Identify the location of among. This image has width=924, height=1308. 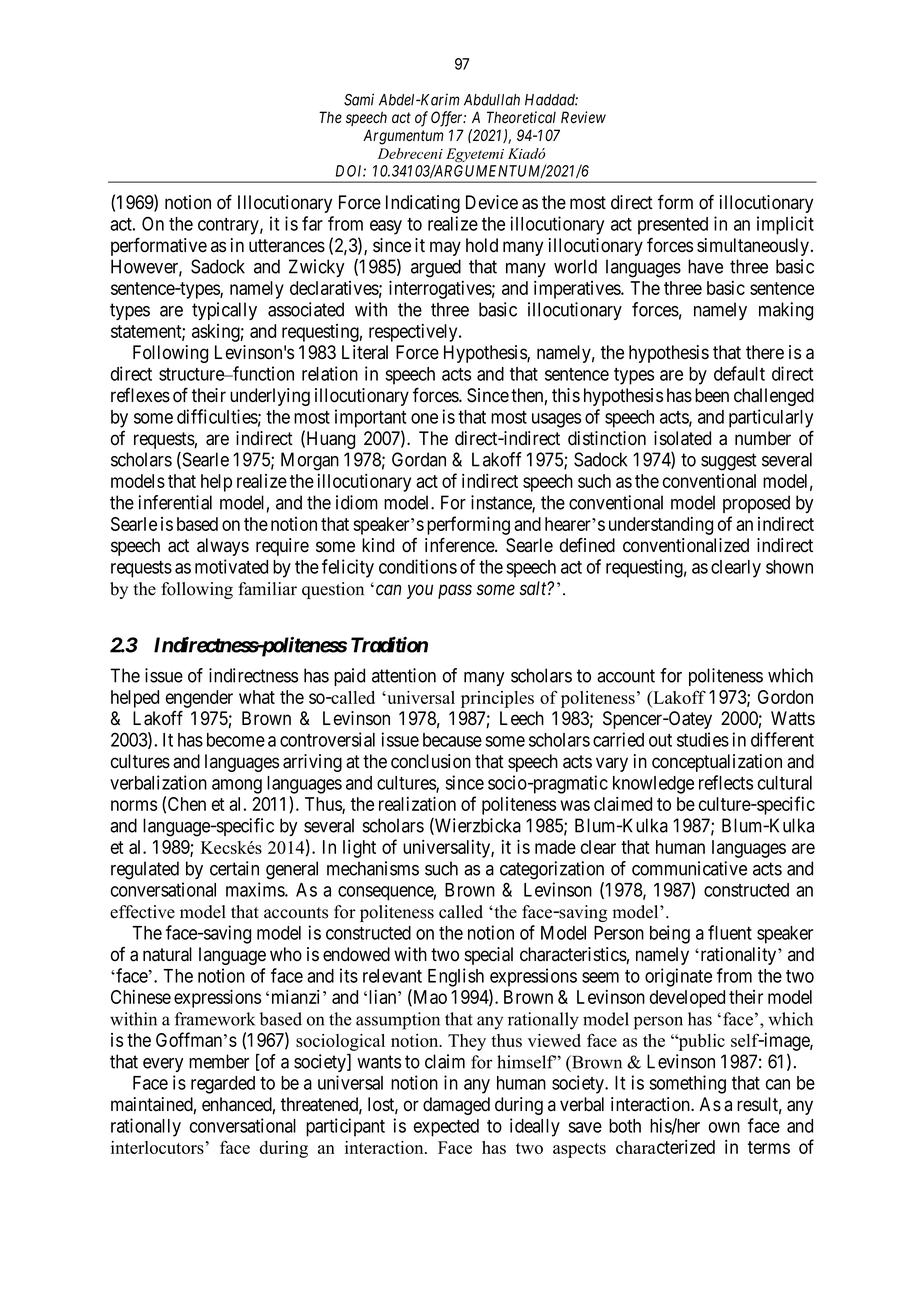
(237, 786).
